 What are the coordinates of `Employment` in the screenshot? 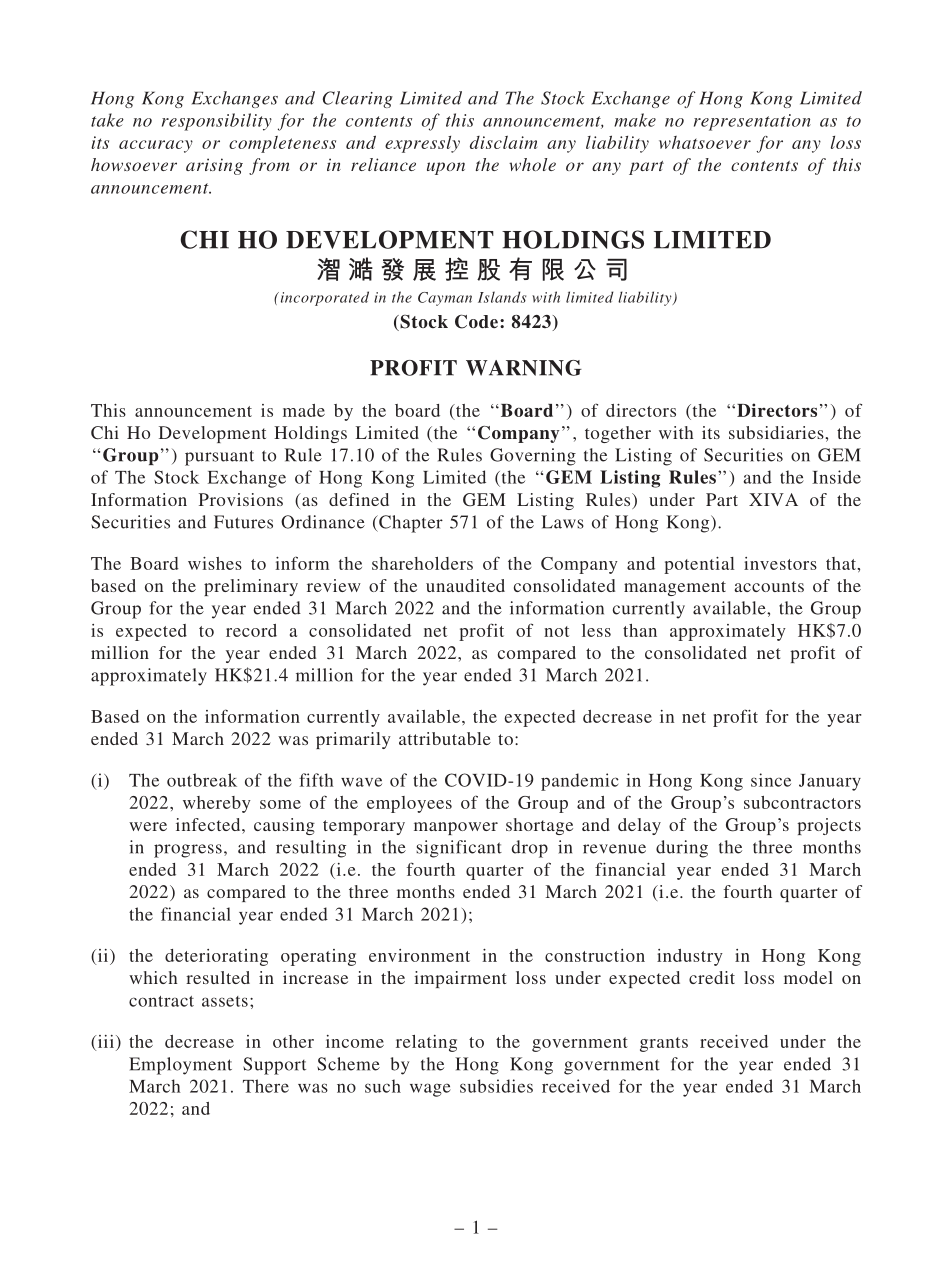 It's located at (180, 1066).
